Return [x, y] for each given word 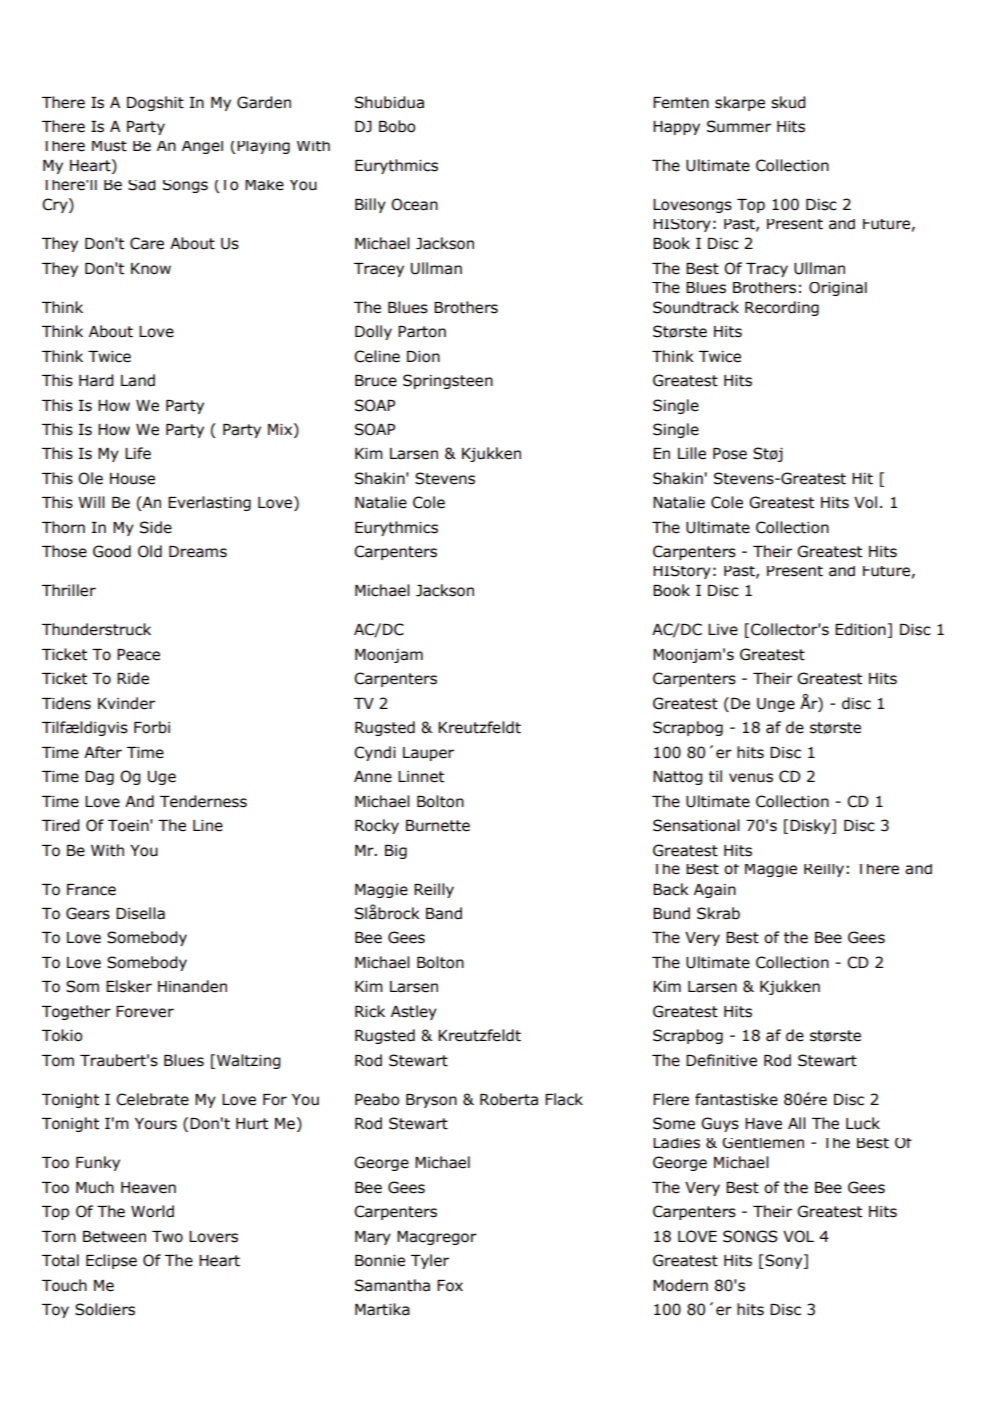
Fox [450, 1286]
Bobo [397, 126]
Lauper [428, 754]
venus [751, 778]
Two [167, 1237]
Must [109, 146]
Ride [133, 678]
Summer [739, 126]
